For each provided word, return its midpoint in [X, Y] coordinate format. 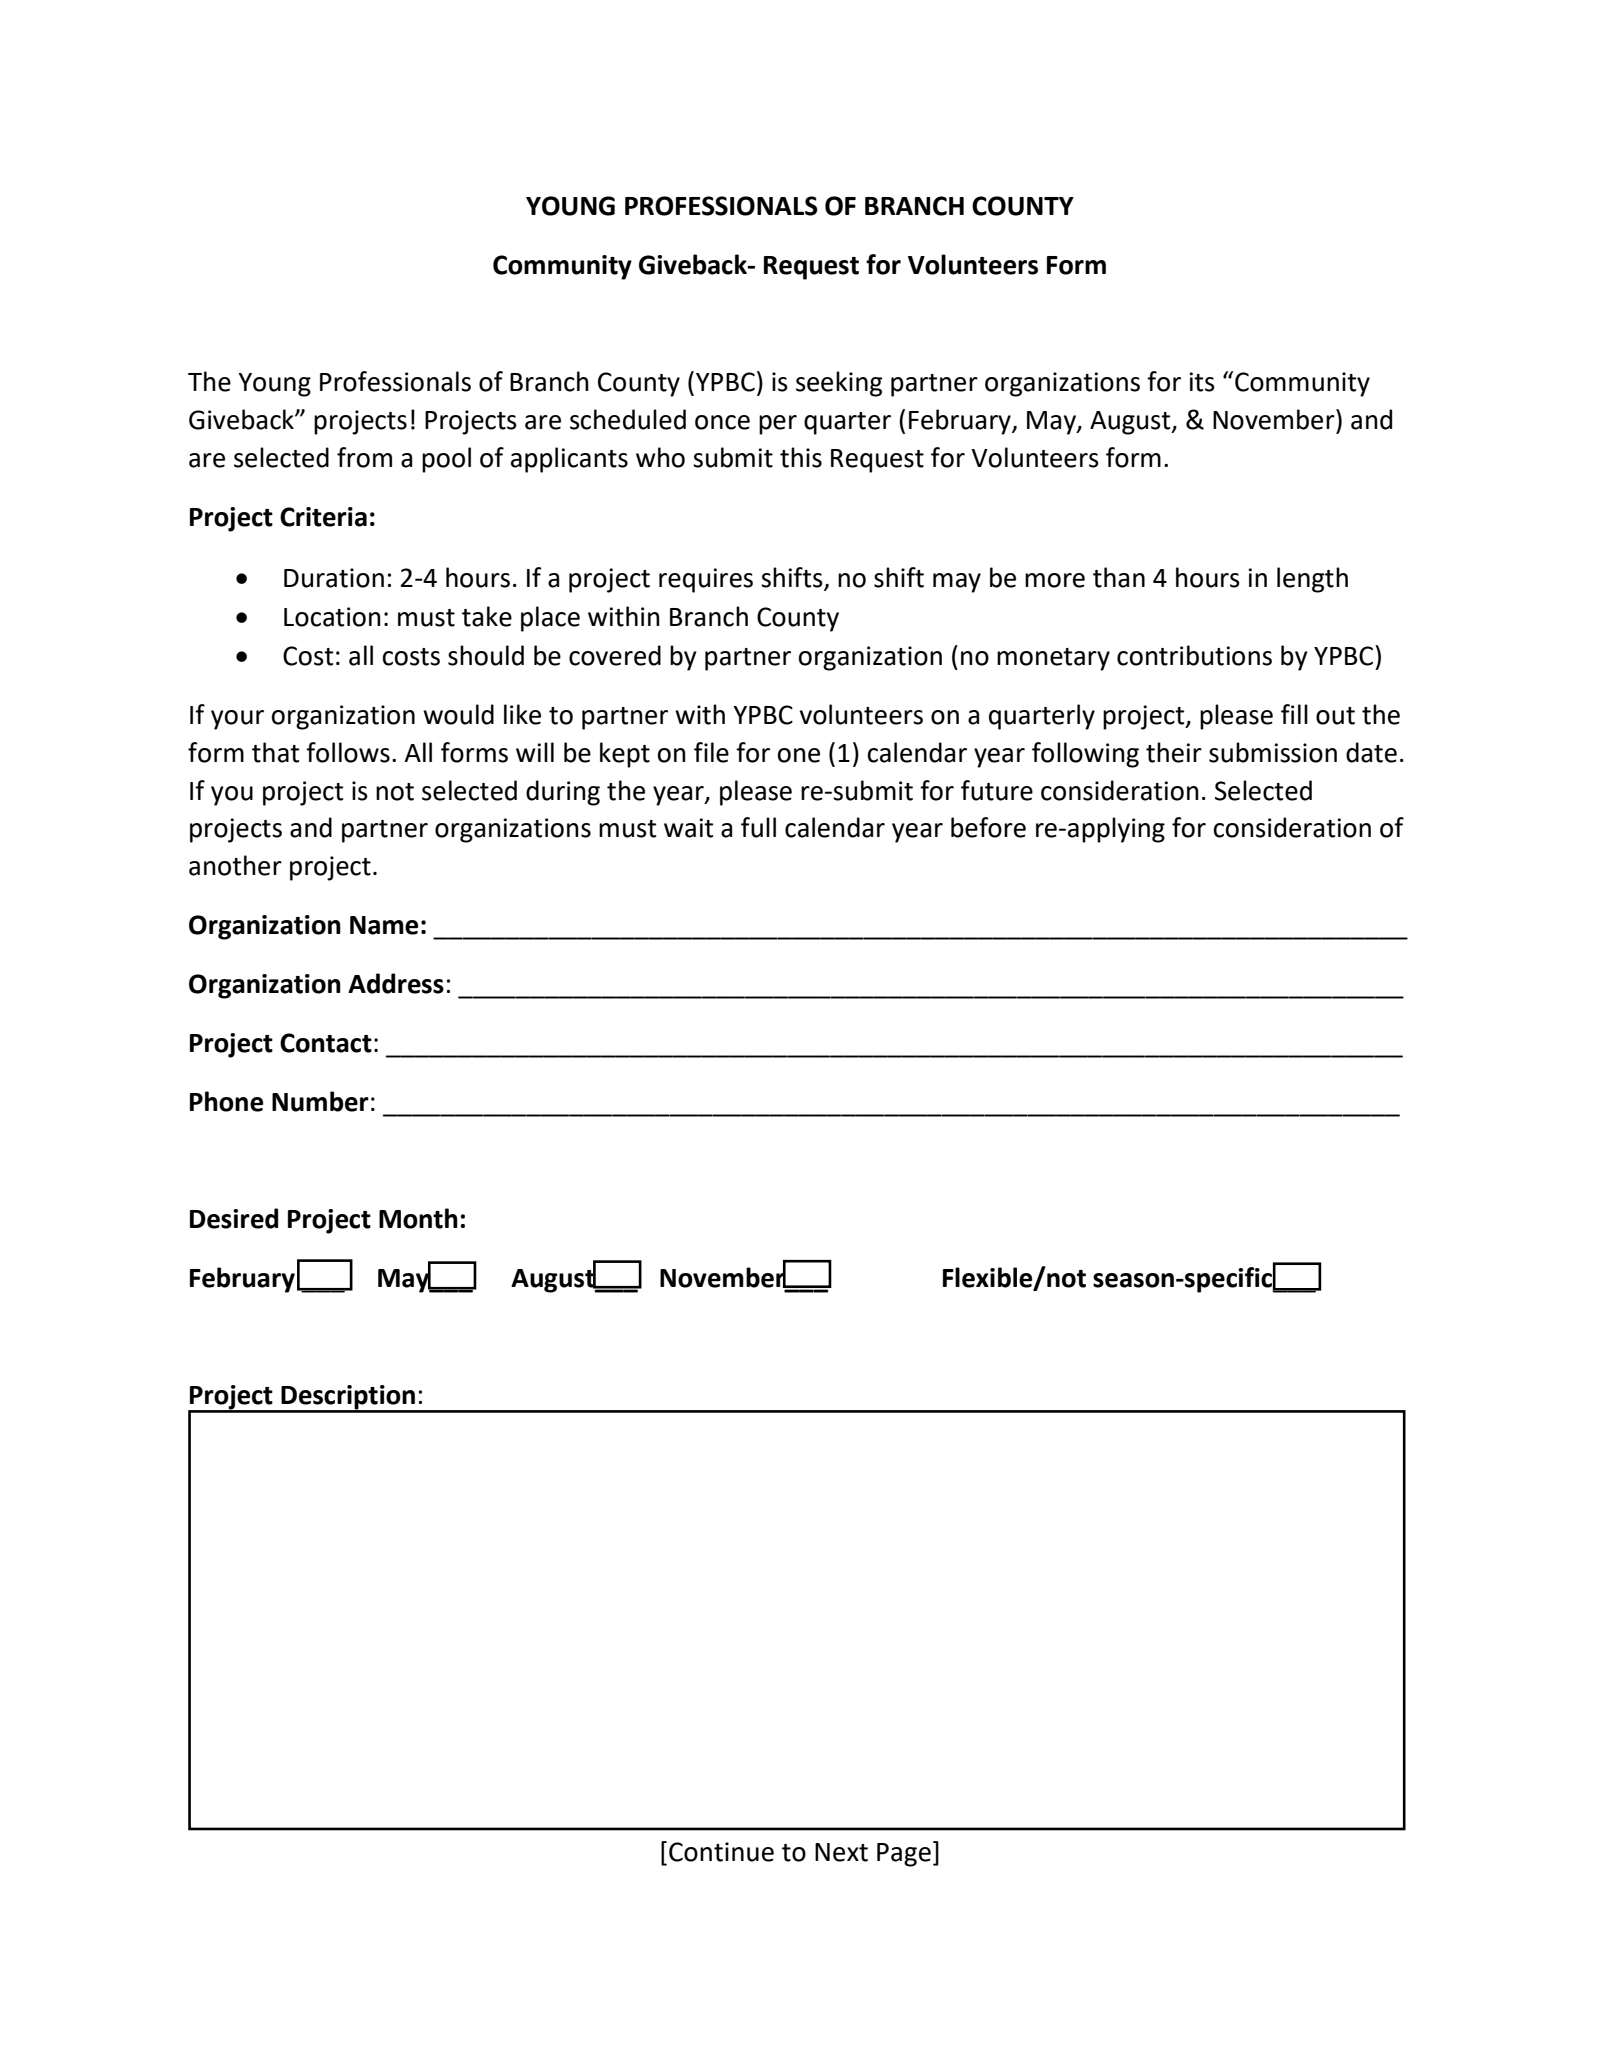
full [758, 827]
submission [1273, 752]
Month [418, 1218]
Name [384, 925]
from [364, 457]
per [778, 425]
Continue [721, 1852]
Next [841, 1852]
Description [348, 1398]
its [1202, 382]
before [988, 827]
